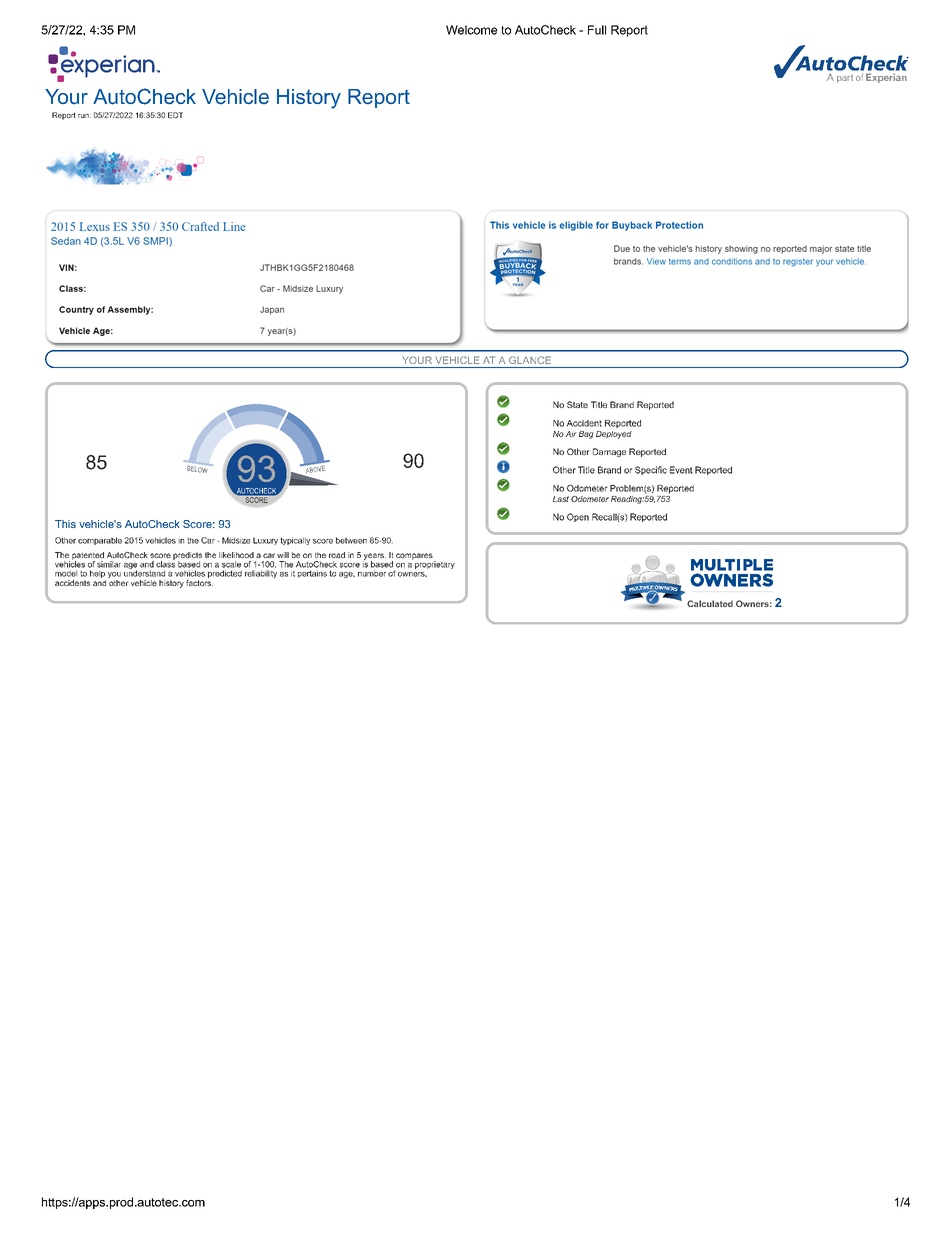 The width and height of the image is (952, 1233). What do you see at coordinates (586, 435) in the image?
I see `Bag` at bounding box center [586, 435].
